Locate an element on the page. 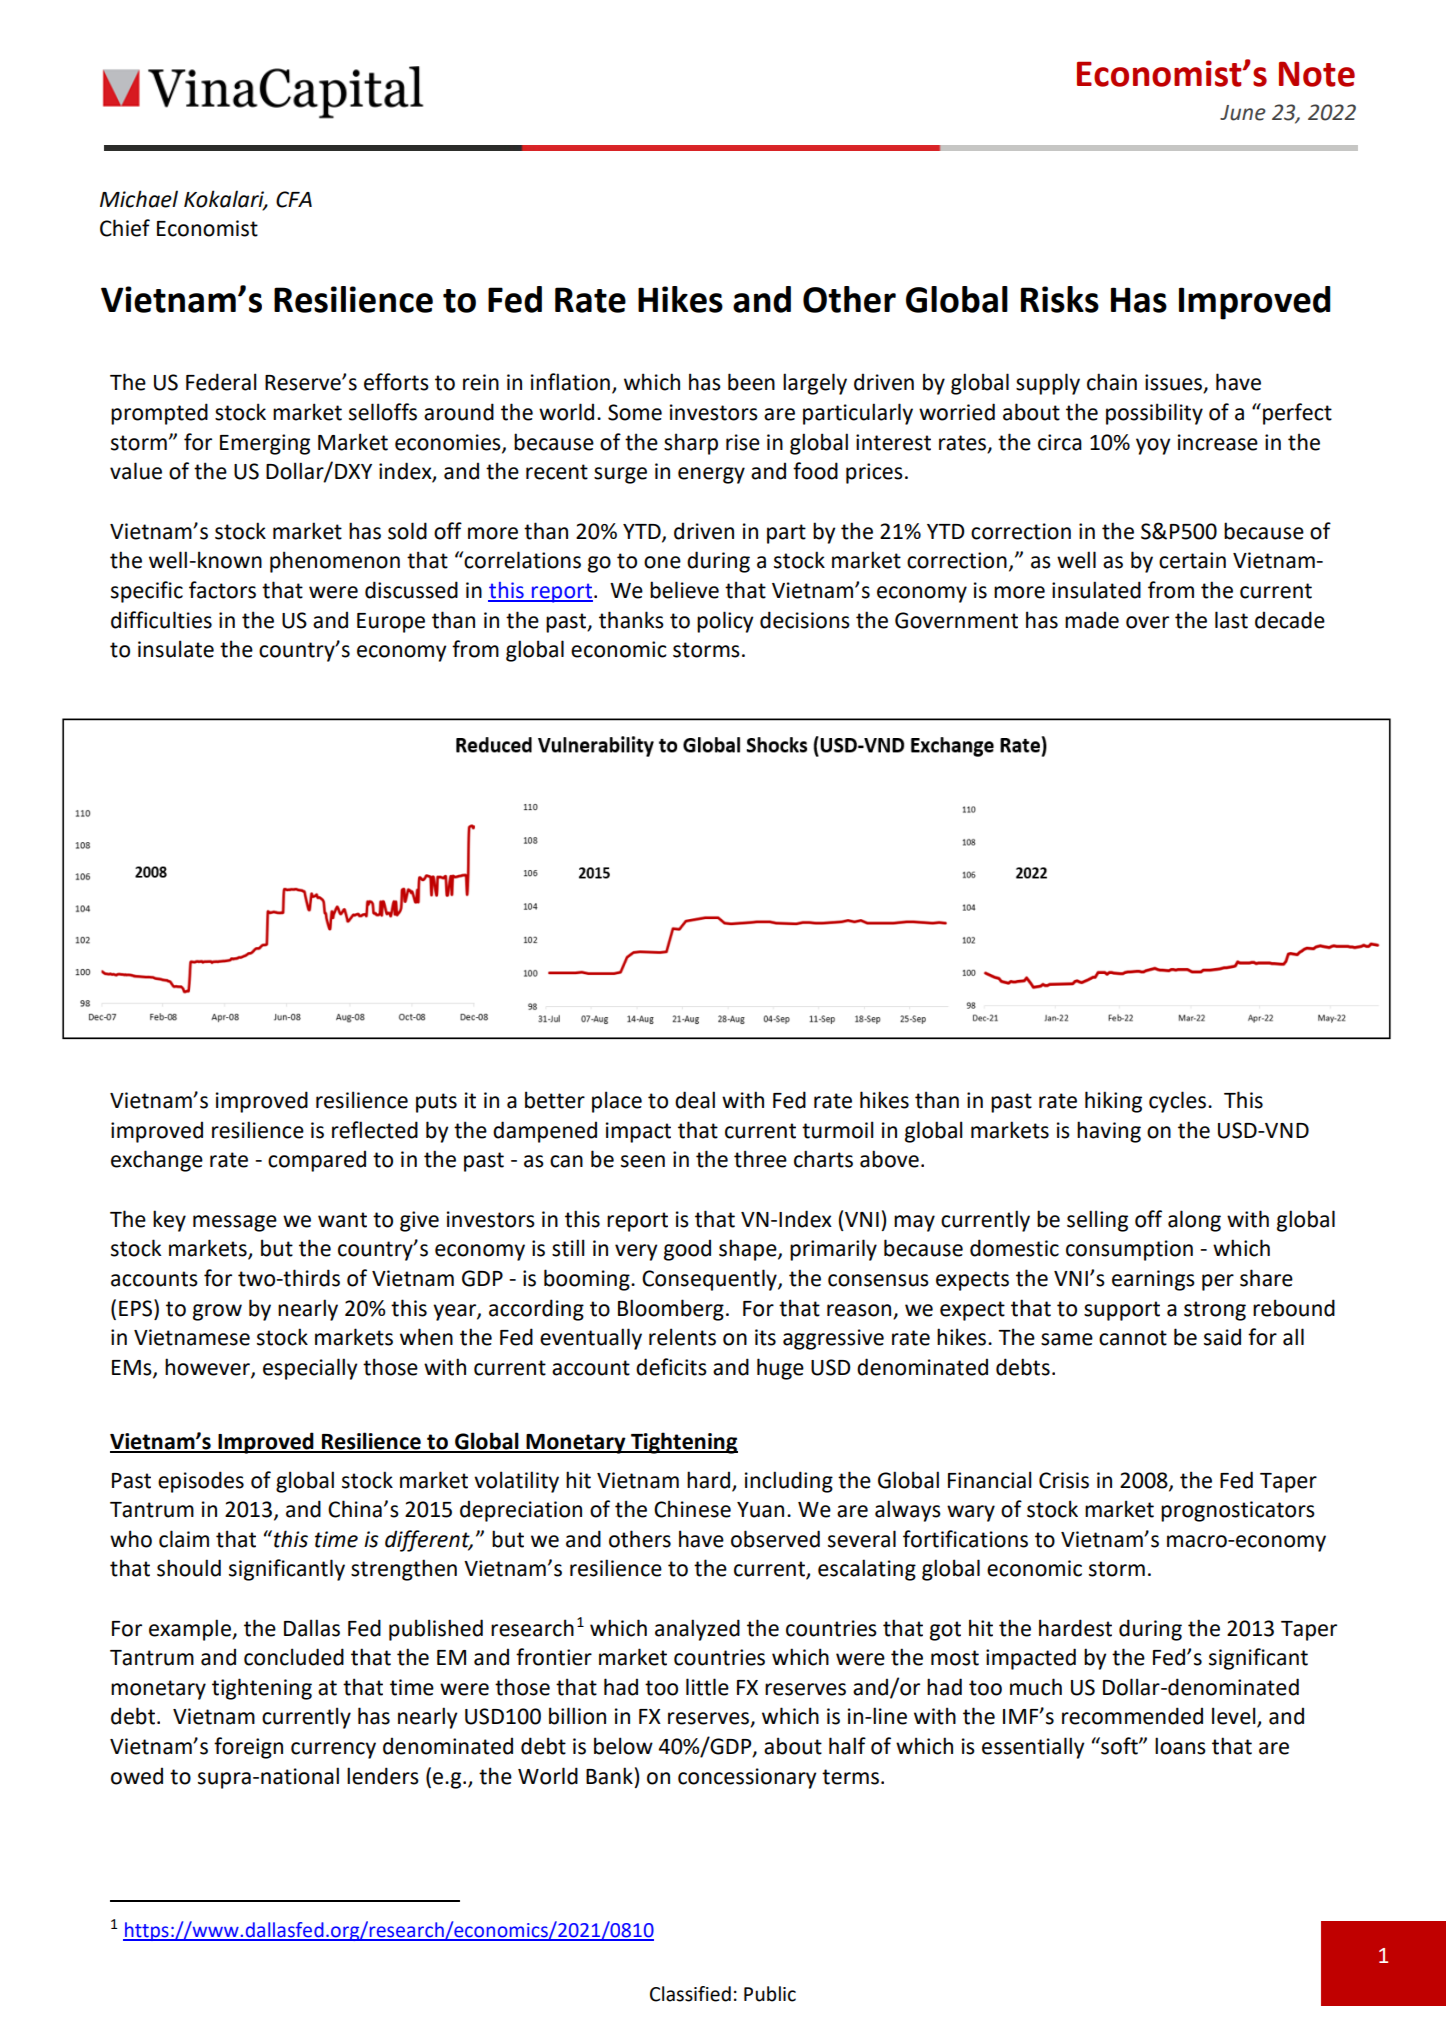 The width and height of the image is (1446, 2044). CFA is located at coordinates (294, 199).
